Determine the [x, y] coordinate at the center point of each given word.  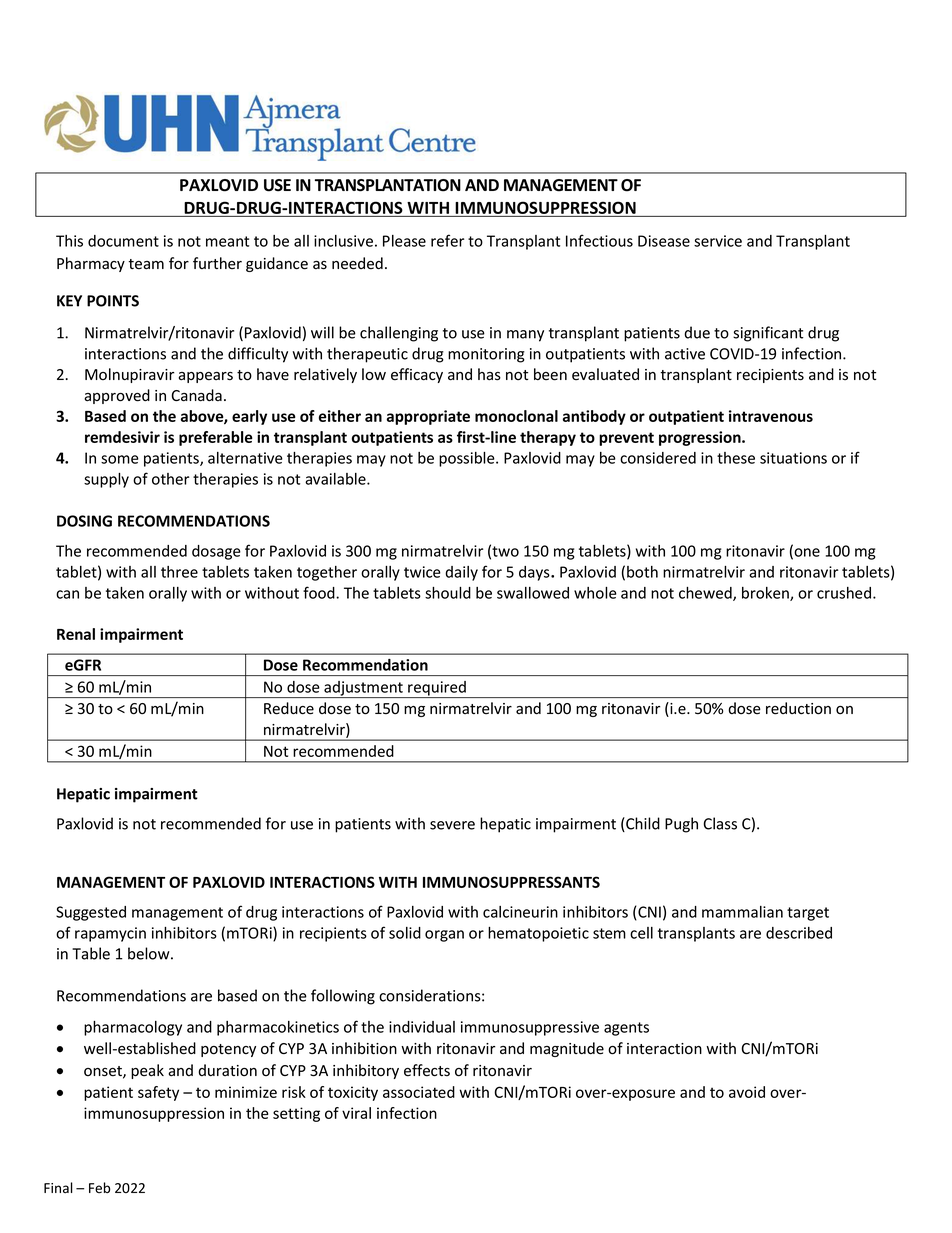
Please [404, 241]
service [718, 241]
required [437, 689]
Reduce [289, 708]
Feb [99, 1188]
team [146, 264]
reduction [798, 708]
